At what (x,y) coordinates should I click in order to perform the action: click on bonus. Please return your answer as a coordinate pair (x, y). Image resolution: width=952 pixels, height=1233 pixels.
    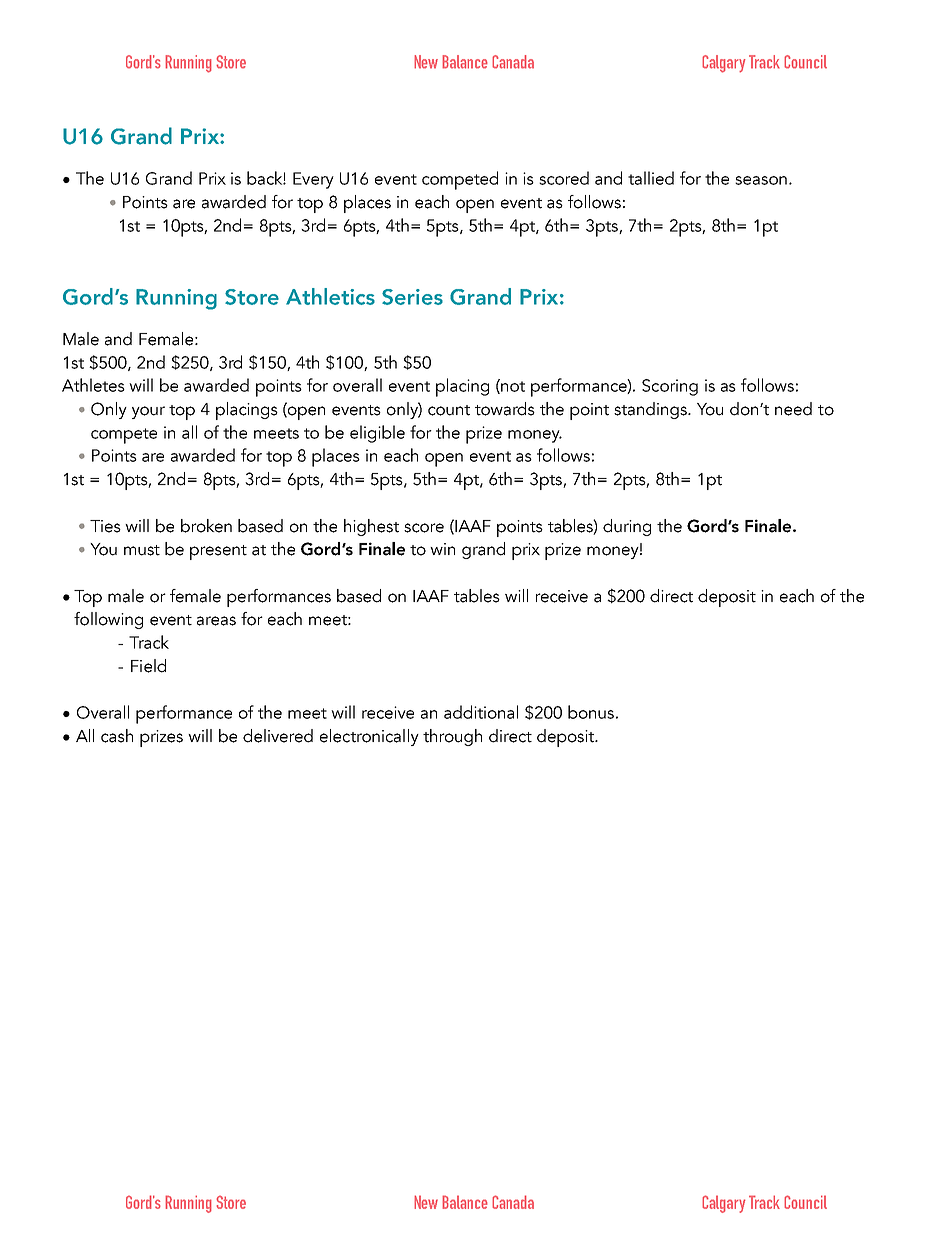
    Looking at the image, I should click on (591, 712).
